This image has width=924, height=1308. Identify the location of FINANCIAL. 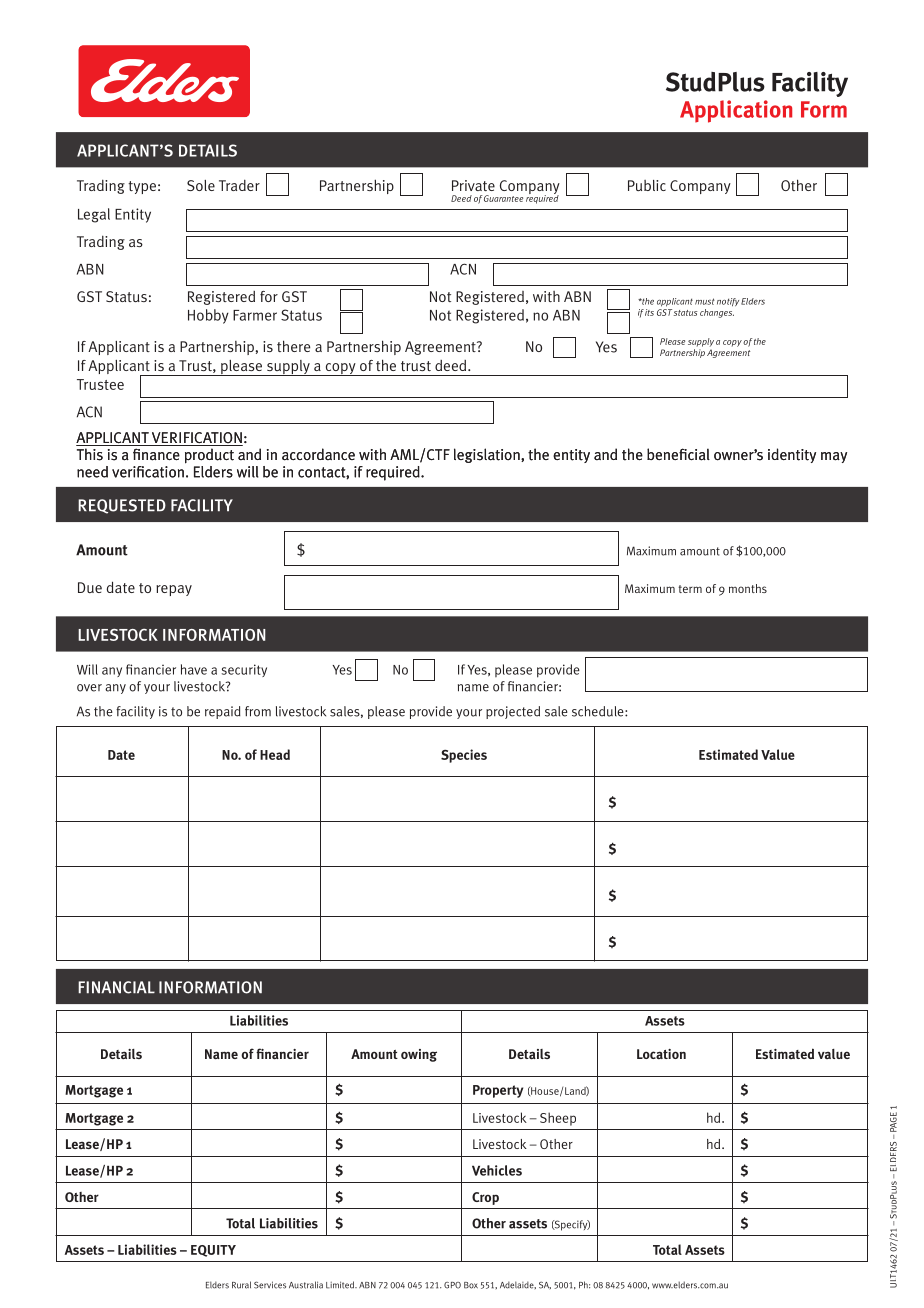
(116, 987).
